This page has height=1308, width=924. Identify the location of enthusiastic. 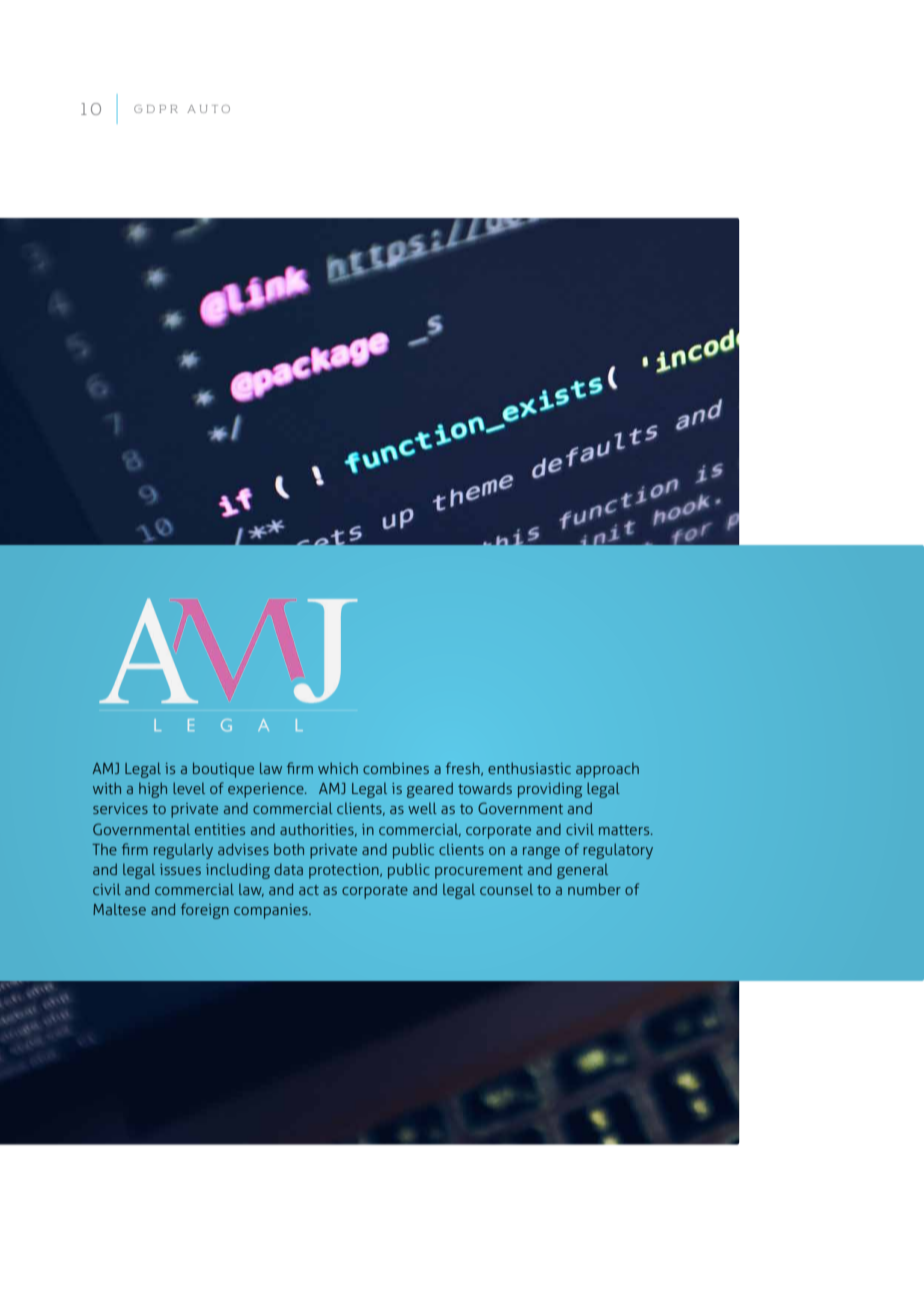
(529, 768).
